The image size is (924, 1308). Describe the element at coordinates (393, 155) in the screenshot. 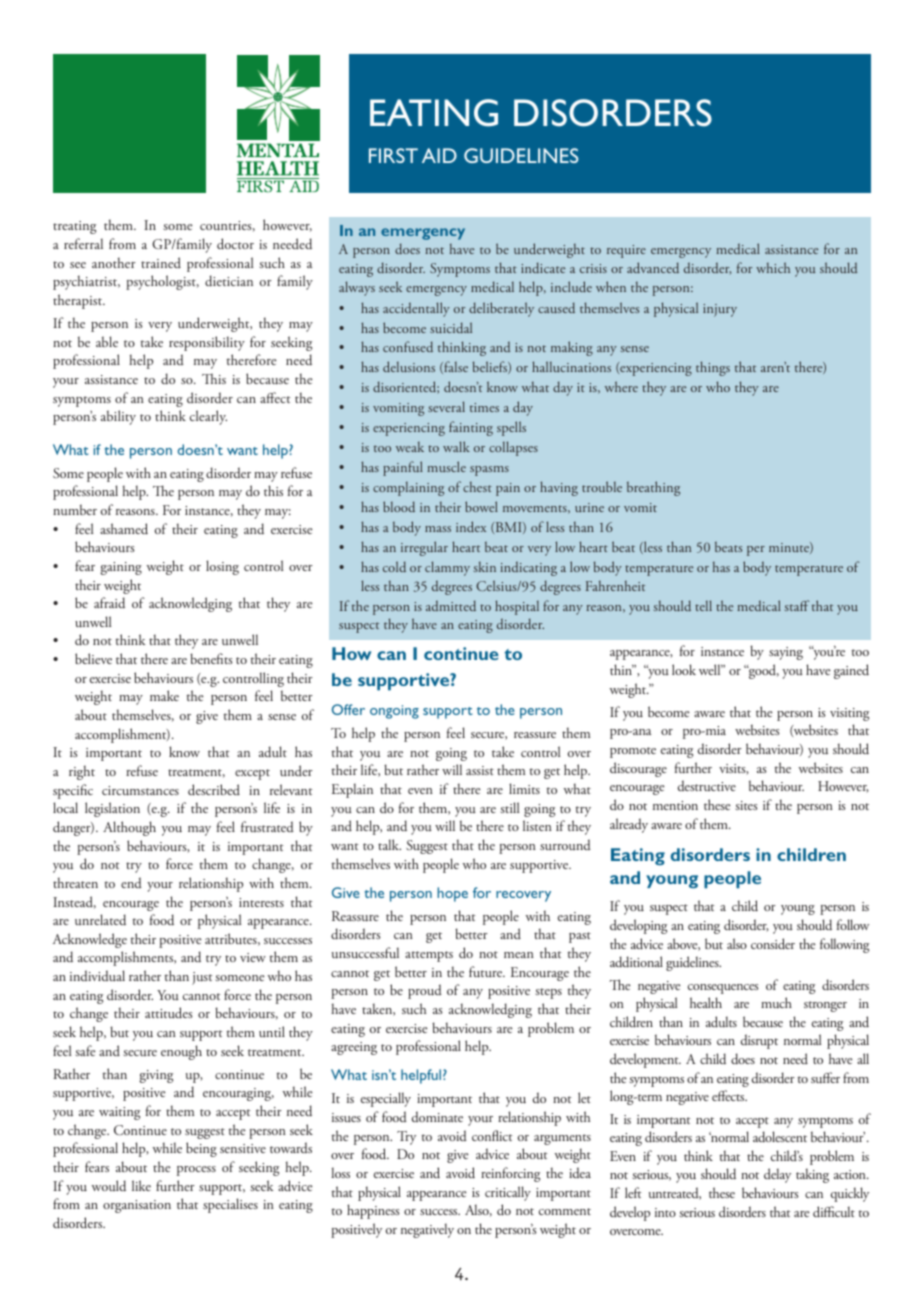

I see `FIRST` at that location.
